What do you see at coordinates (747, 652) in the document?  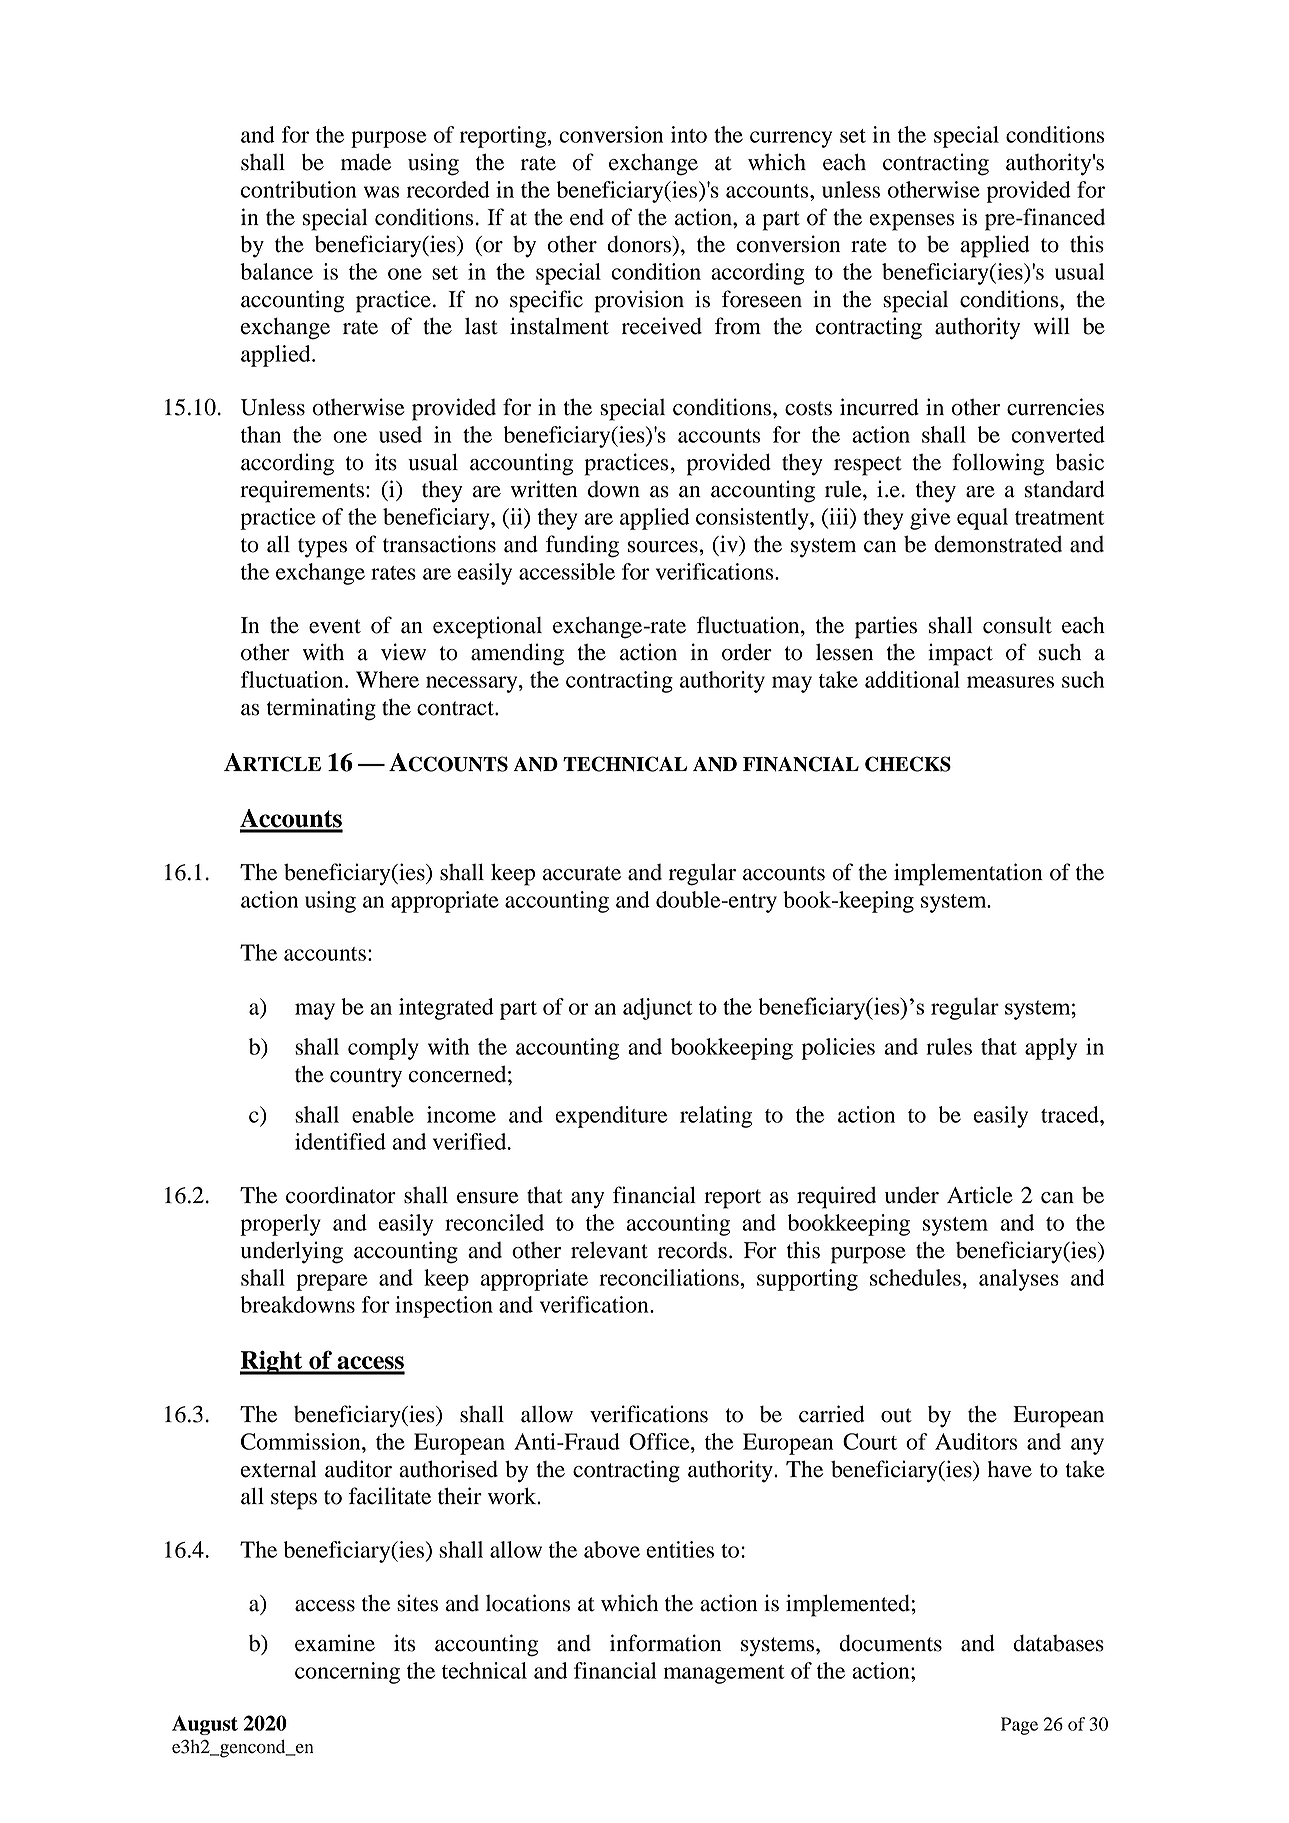 I see `order` at bounding box center [747, 652].
